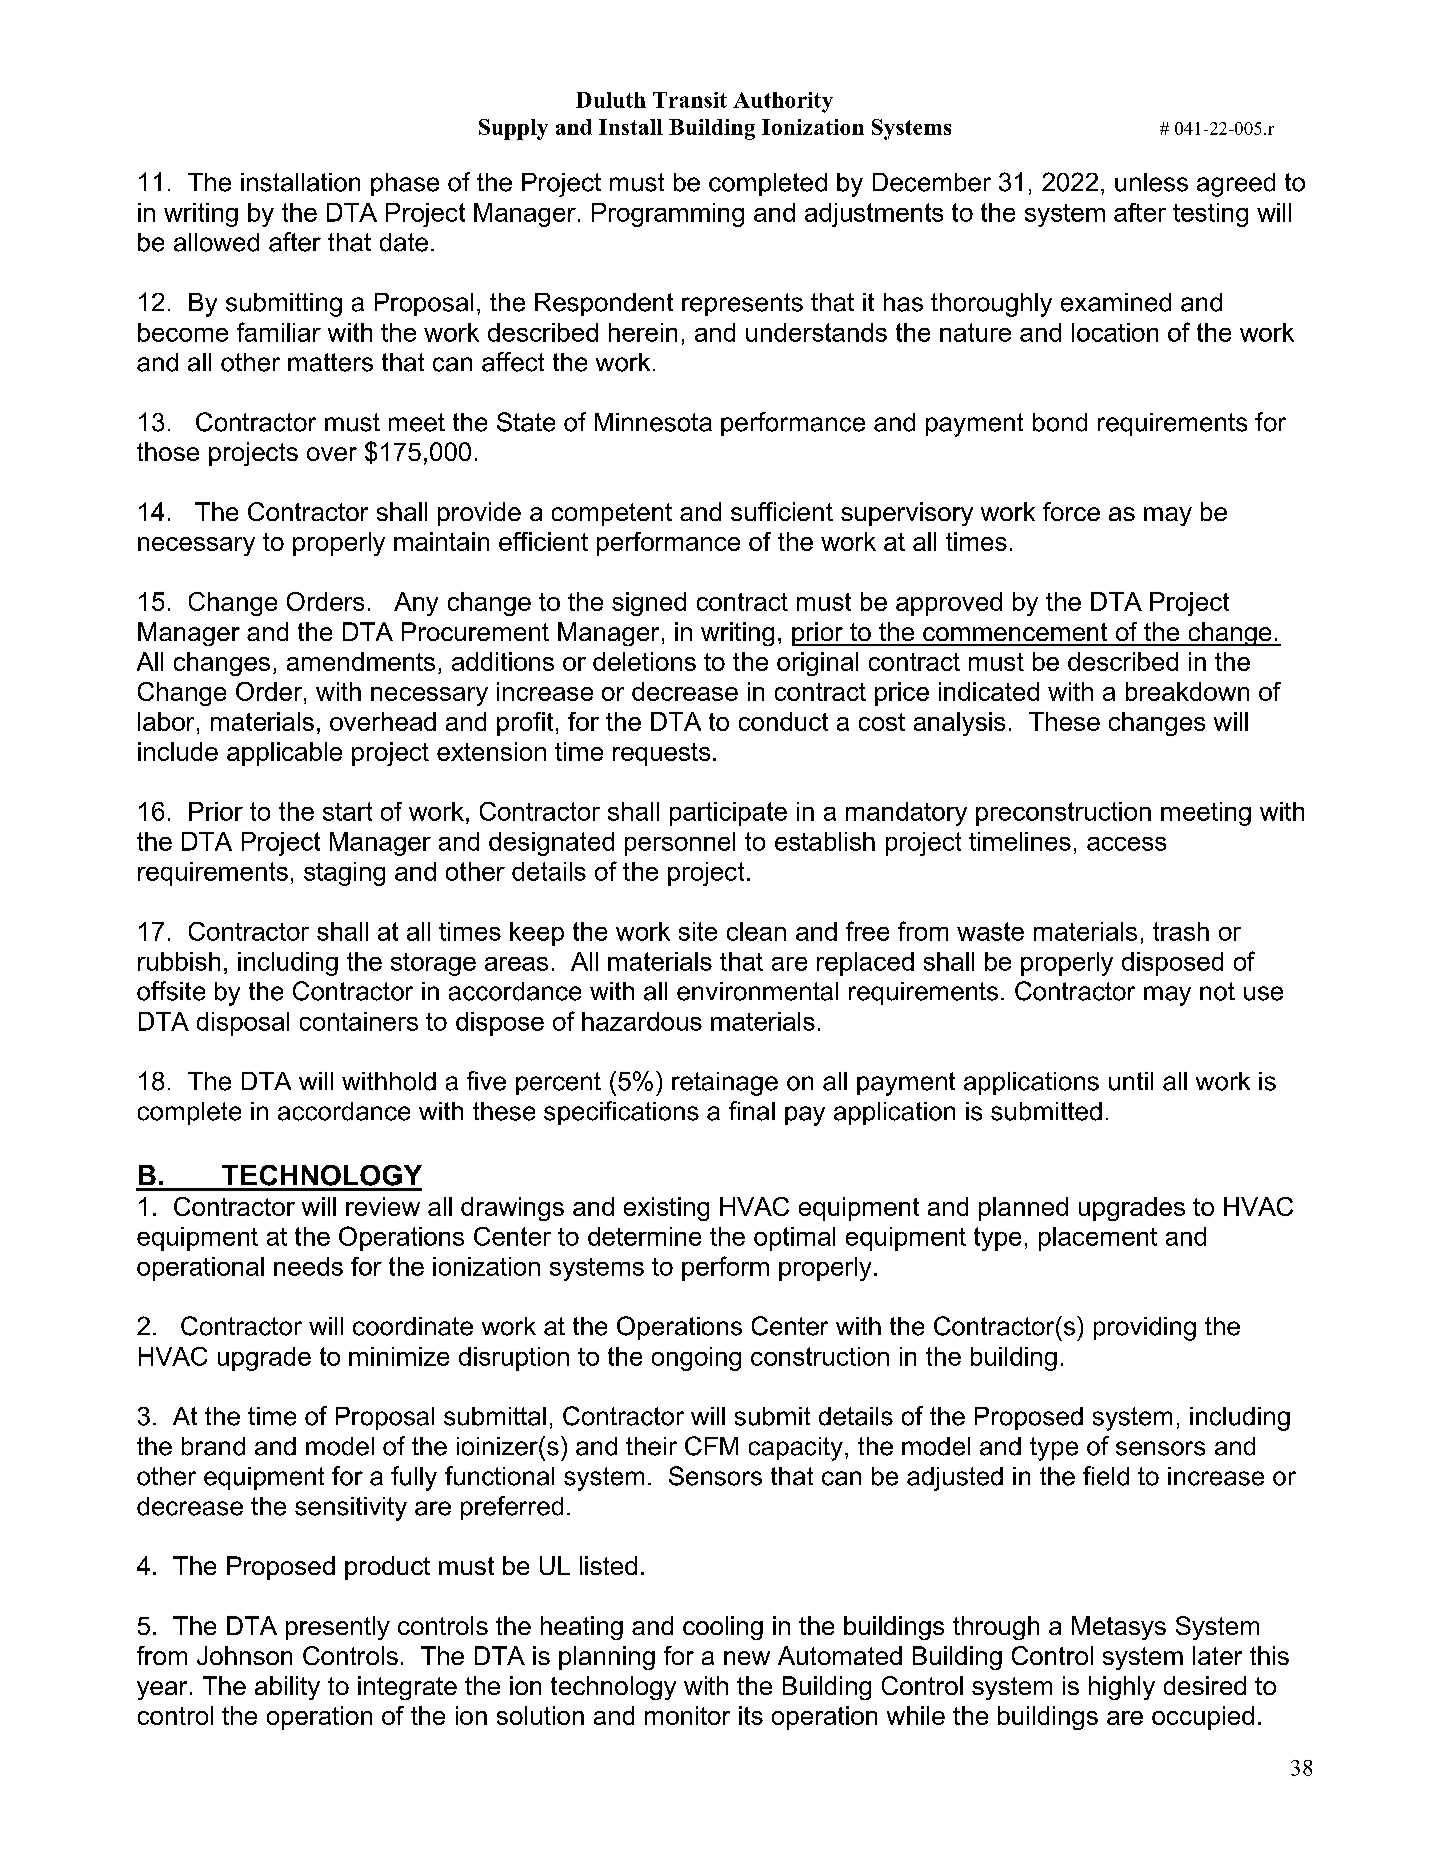  What do you see at coordinates (1151, 182) in the screenshot?
I see `unless` at bounding box center [1151, 182].
